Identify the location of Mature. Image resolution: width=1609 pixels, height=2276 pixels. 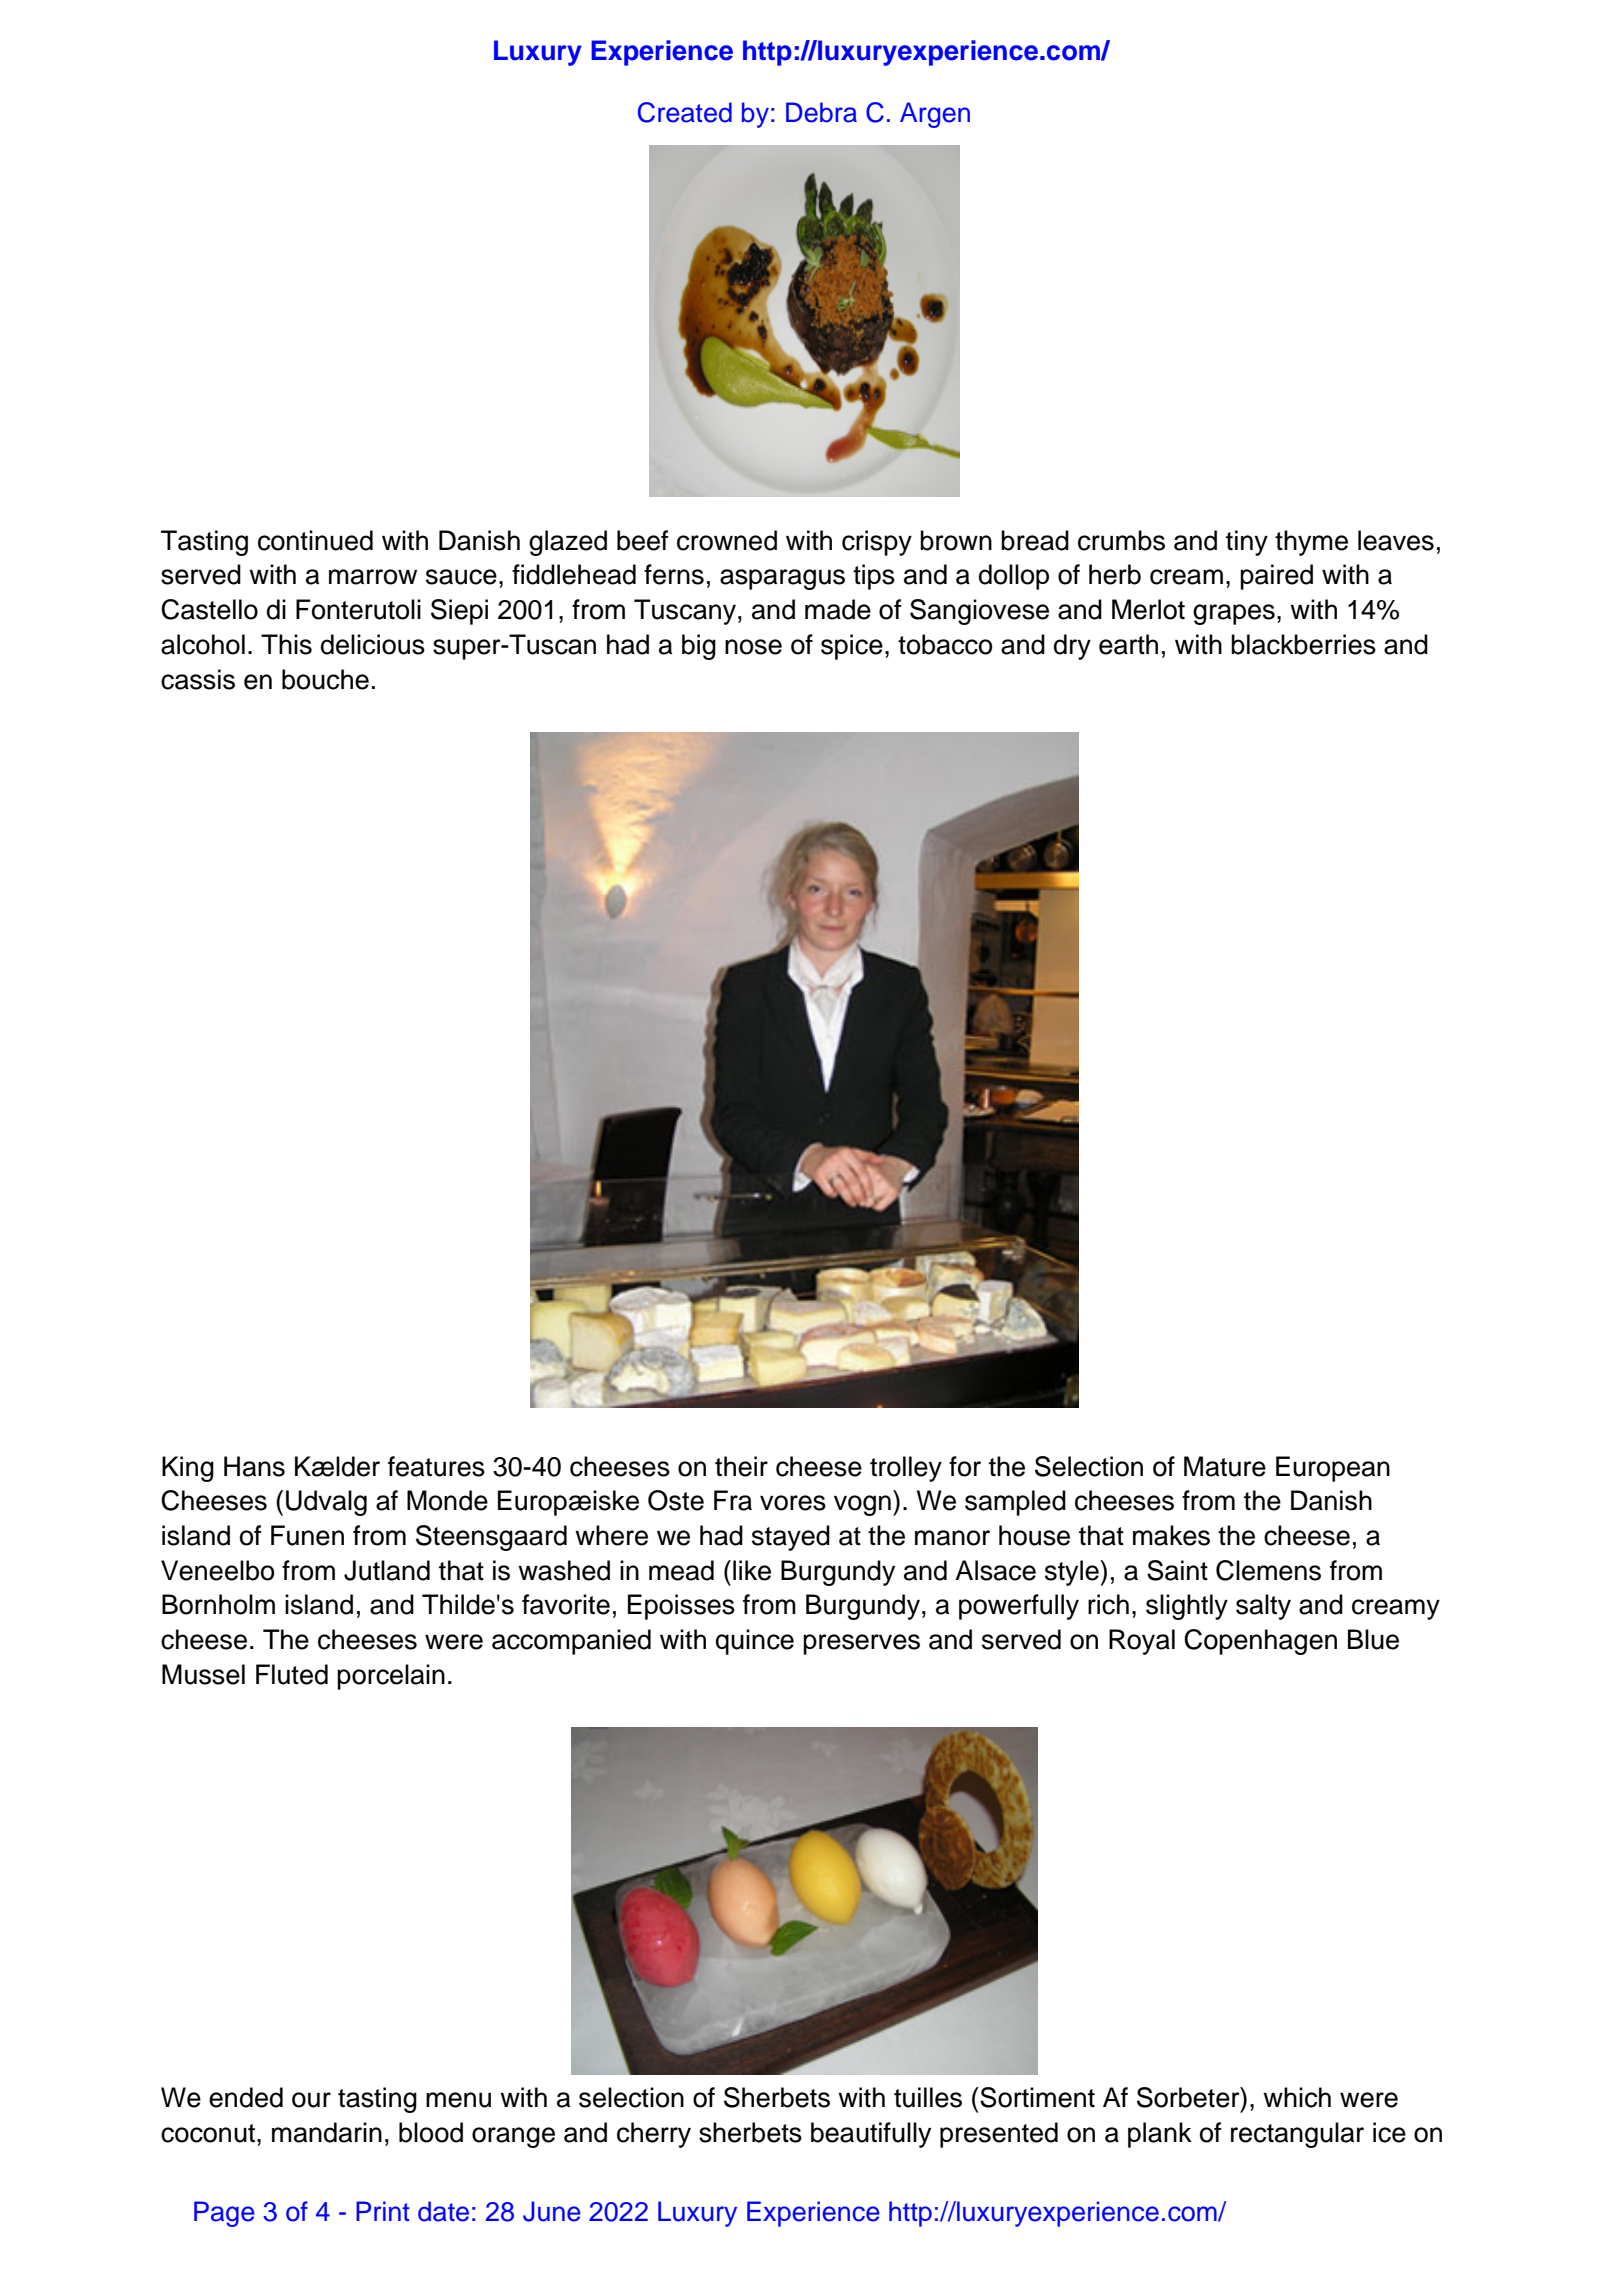
(1225, 1466).
